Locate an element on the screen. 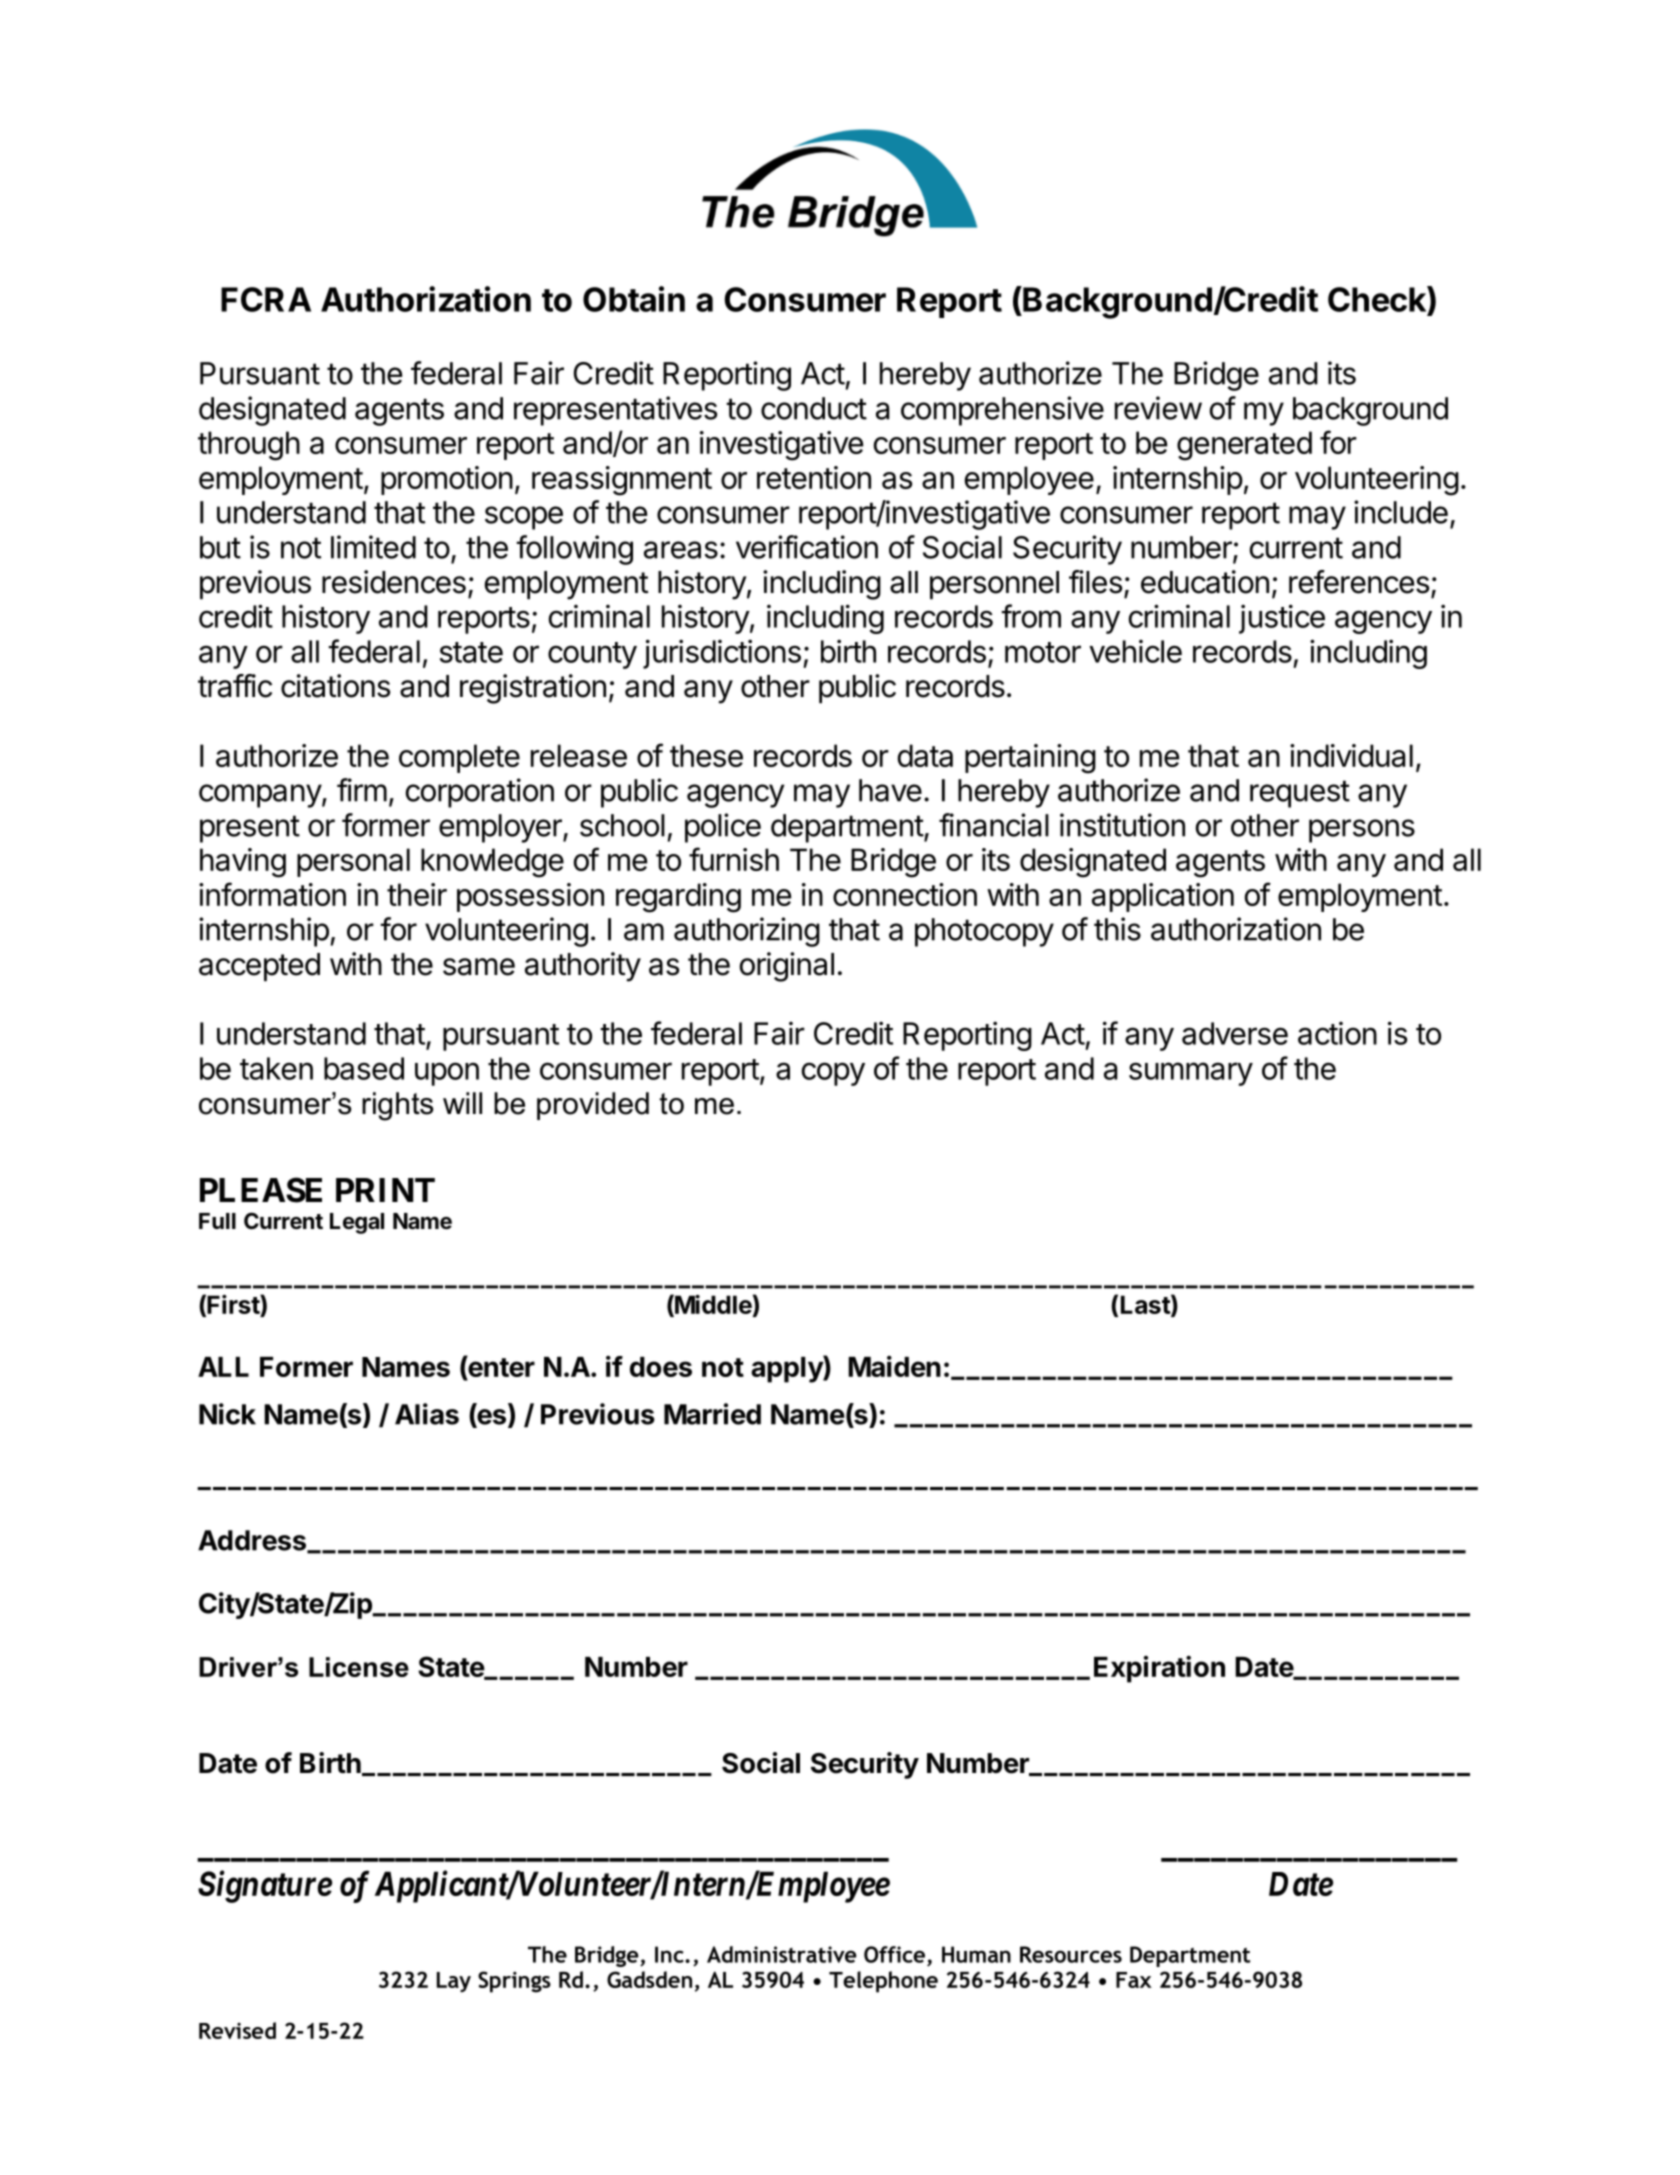  Fax is located at coordinates (1134, 1980).
